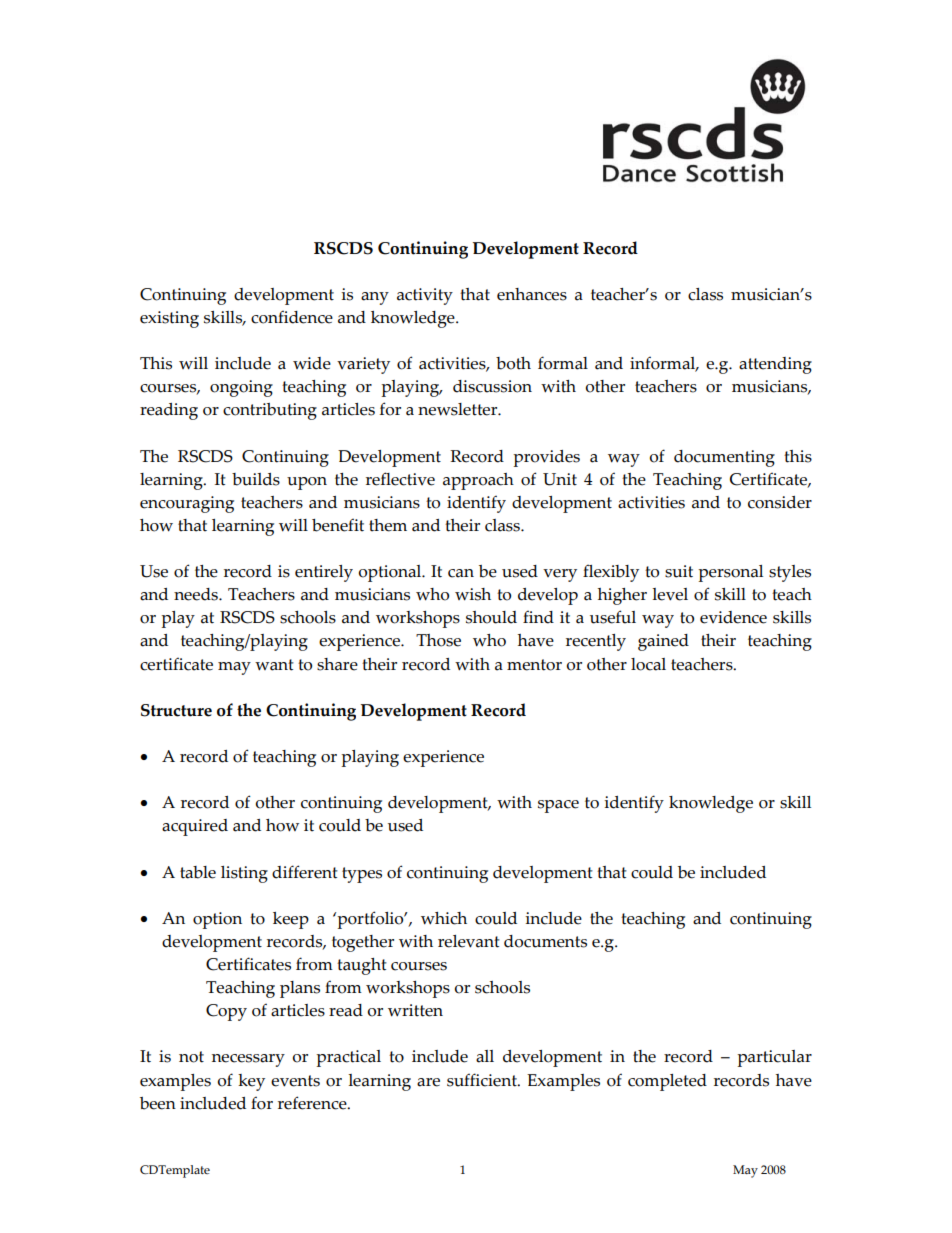 The height and width of the page is (1233, 952). I want to click on mentor, so click(534, 665).
